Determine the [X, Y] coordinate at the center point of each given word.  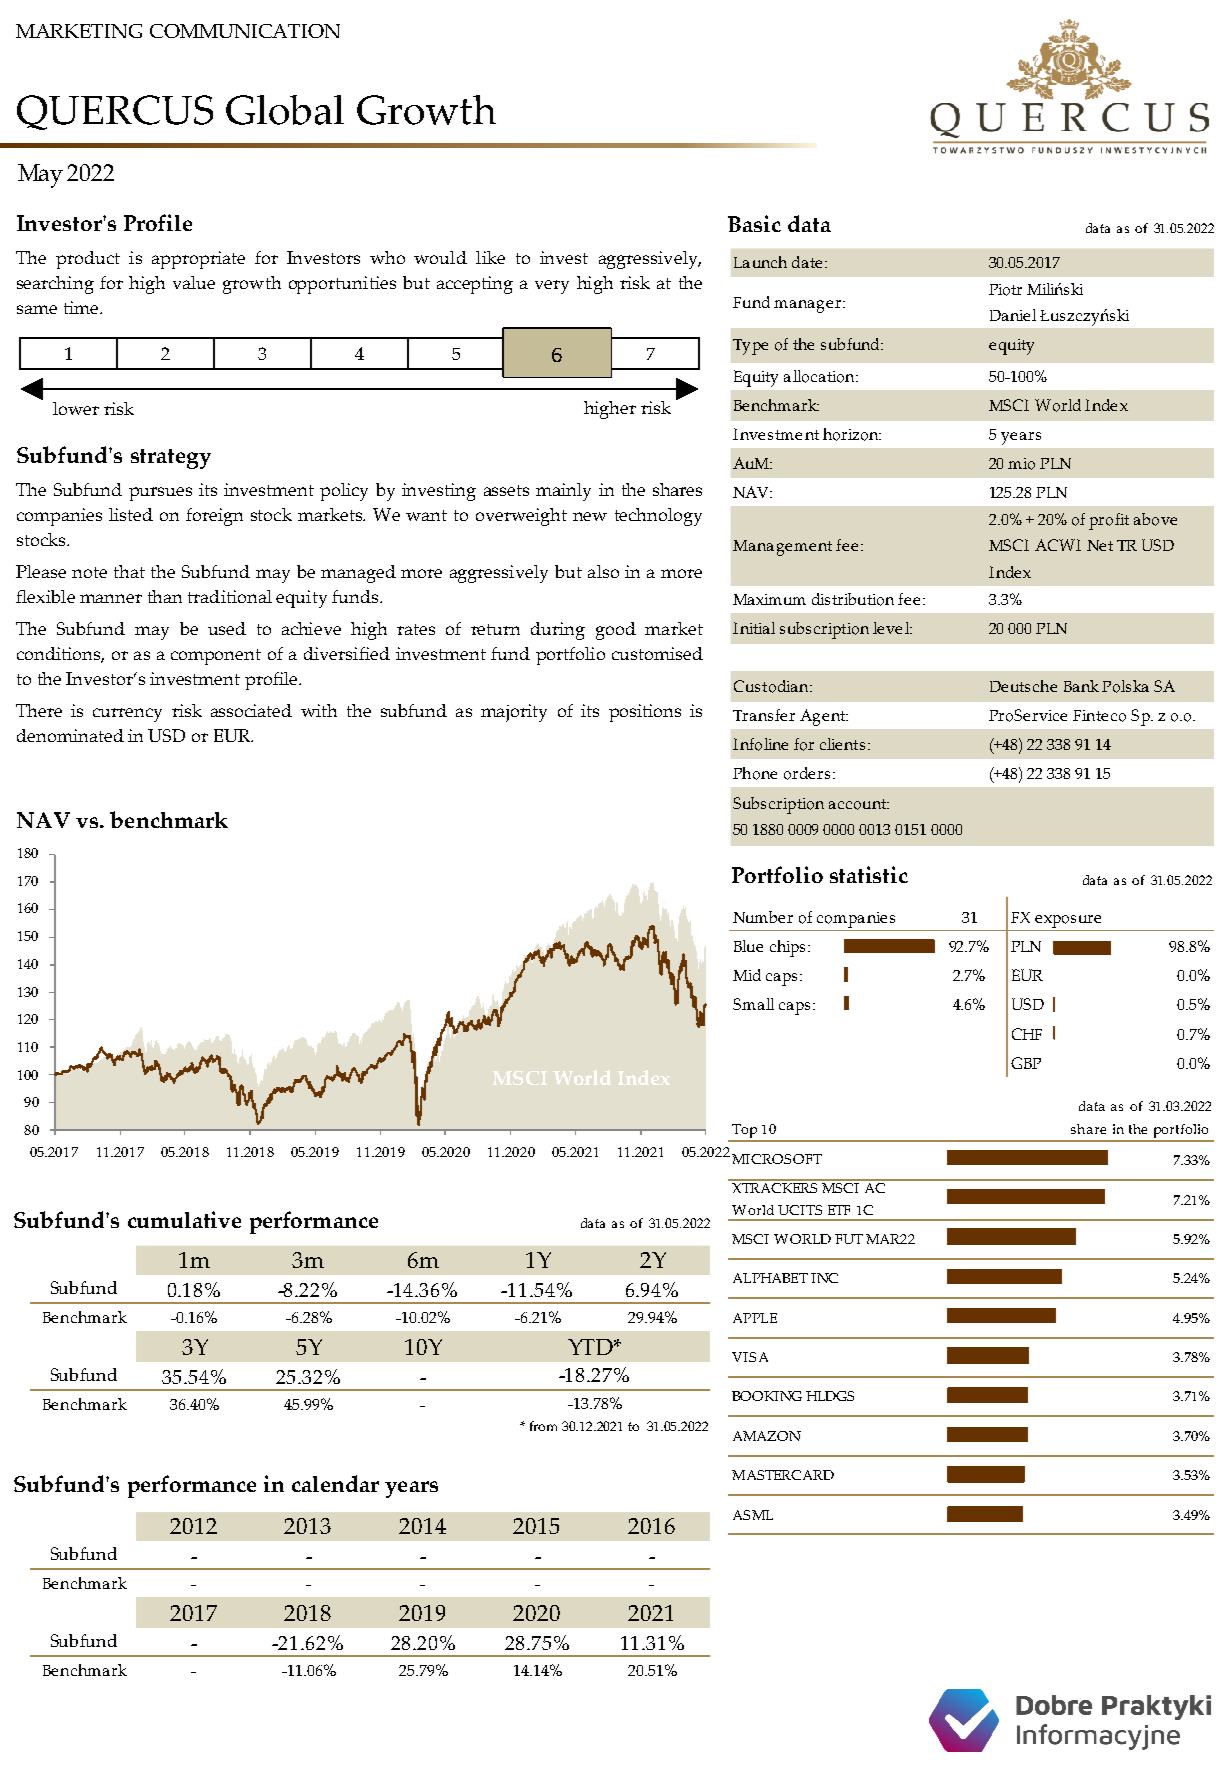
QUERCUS [115, 112]
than [165, 596]
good [616, 631]
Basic [754, 223]
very [552, 287]
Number [763, 917]
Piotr [1005, 290]
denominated [70, 735]
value [194, 282]
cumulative [184, 1219]
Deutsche [1023, 686]
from [543, 1426]
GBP [1026, 1063]
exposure [1068, 921]
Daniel [1013, 315]
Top [745, 1132]
